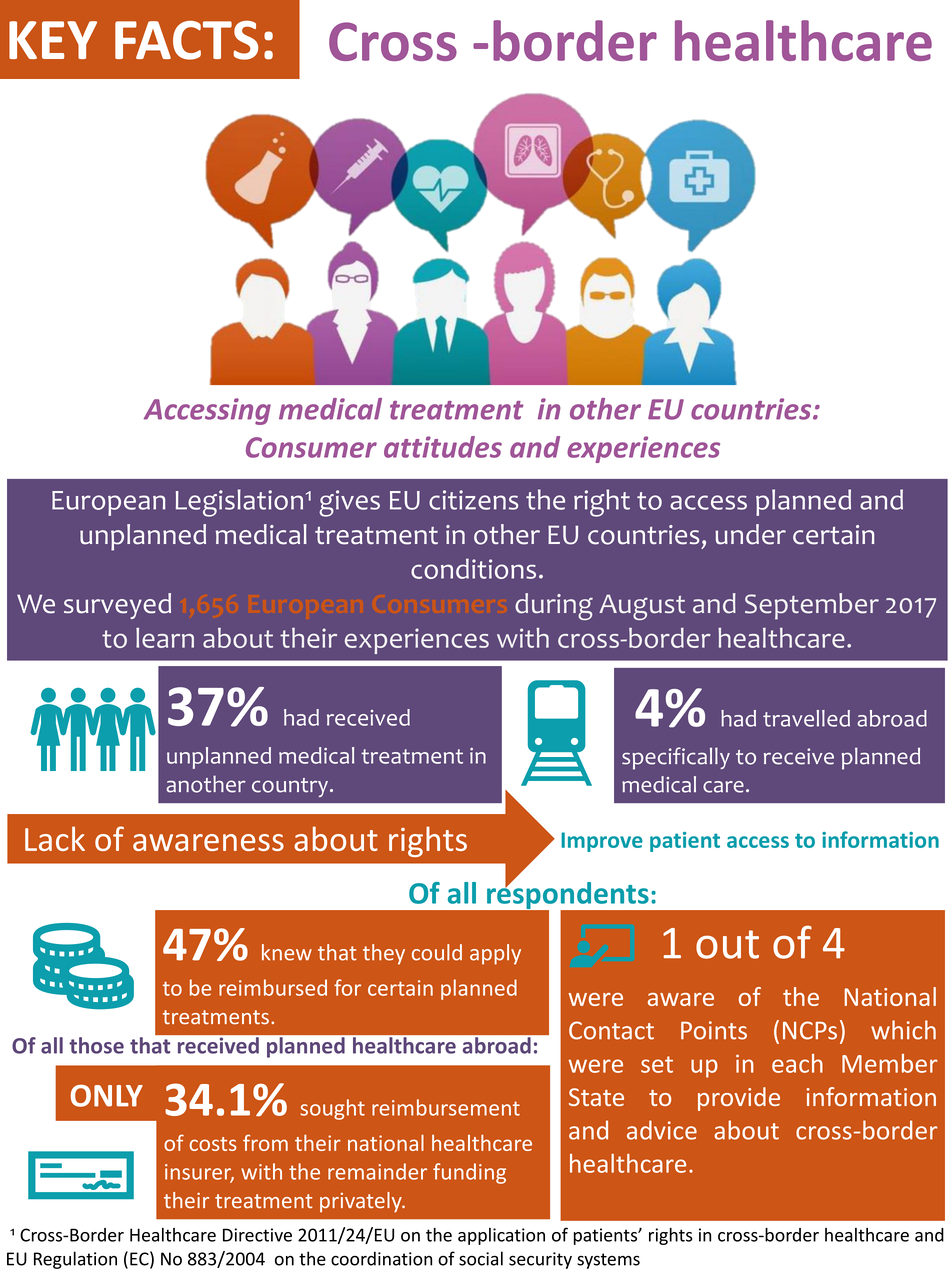 This screenshot has height=1271, width=952. Describe the element at coordinates (443, 447) in the screenshot. I see `attitudes` at that location.
